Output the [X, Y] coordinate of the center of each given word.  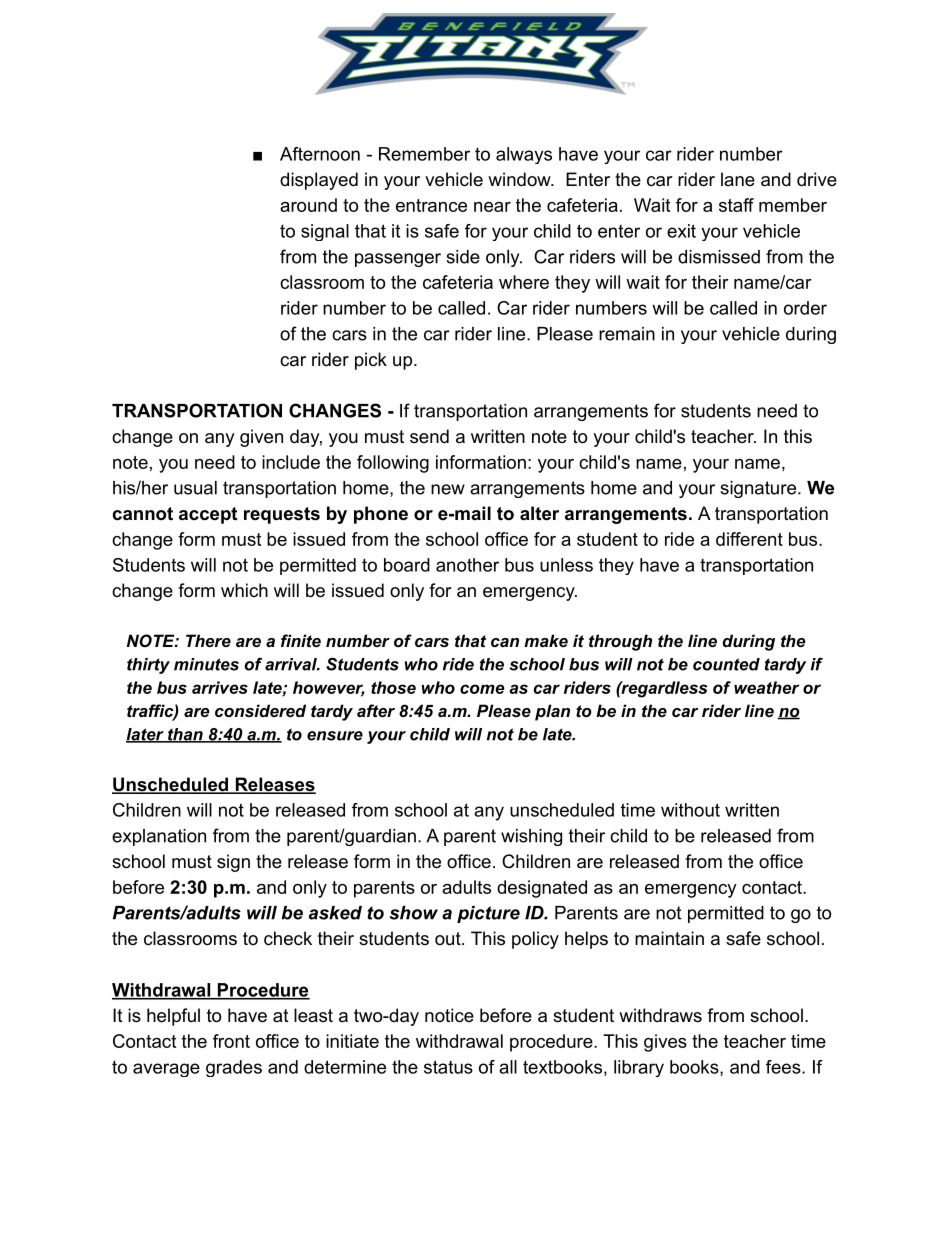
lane [738, 179]
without [690, 810]
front [231, 1041]
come [482, 689]
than [185, 735]
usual [195, 488]
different [749, 539]
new [448, 489]
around [308, 205]
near [492, 207]
